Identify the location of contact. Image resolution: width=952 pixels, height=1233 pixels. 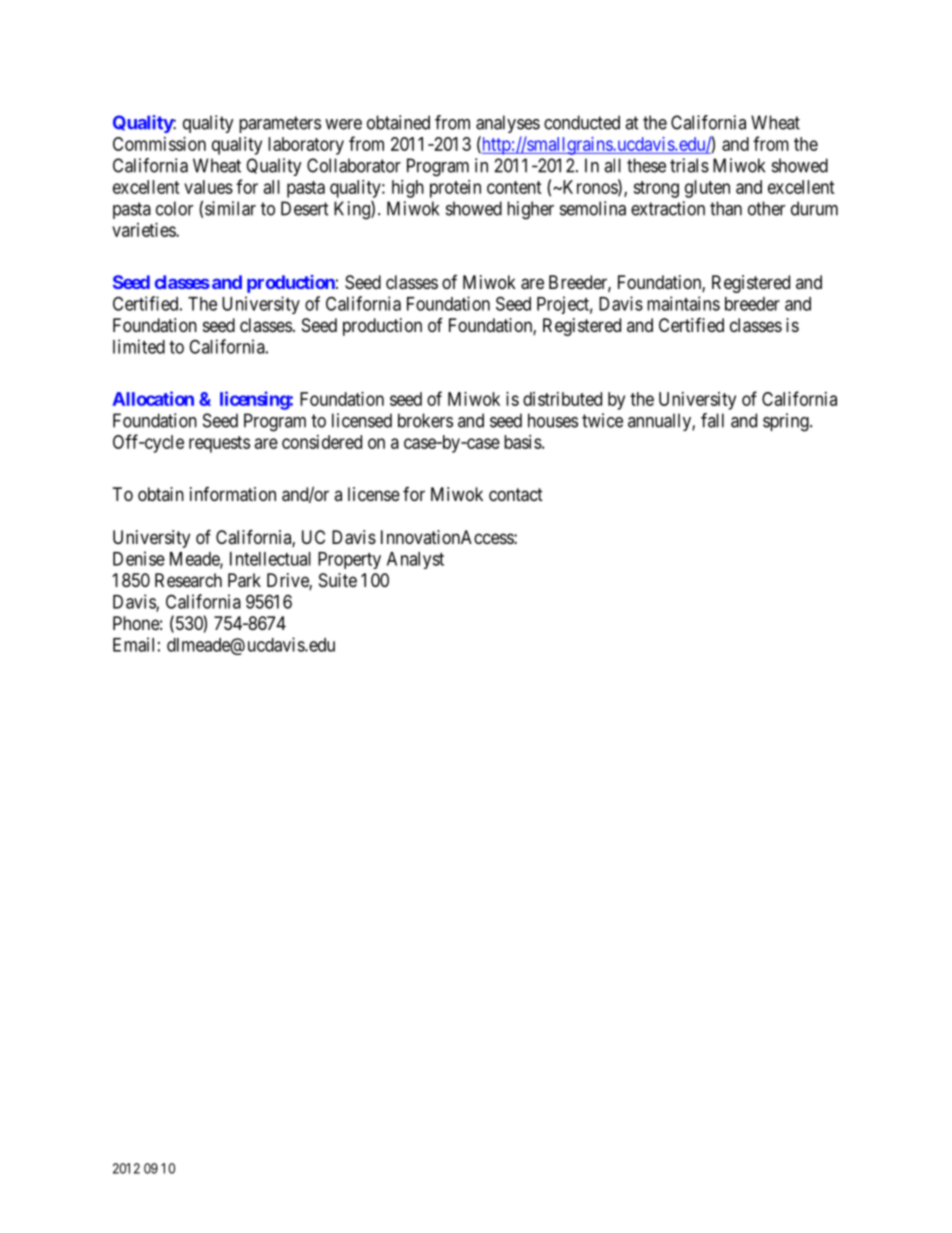
(516, 495).
